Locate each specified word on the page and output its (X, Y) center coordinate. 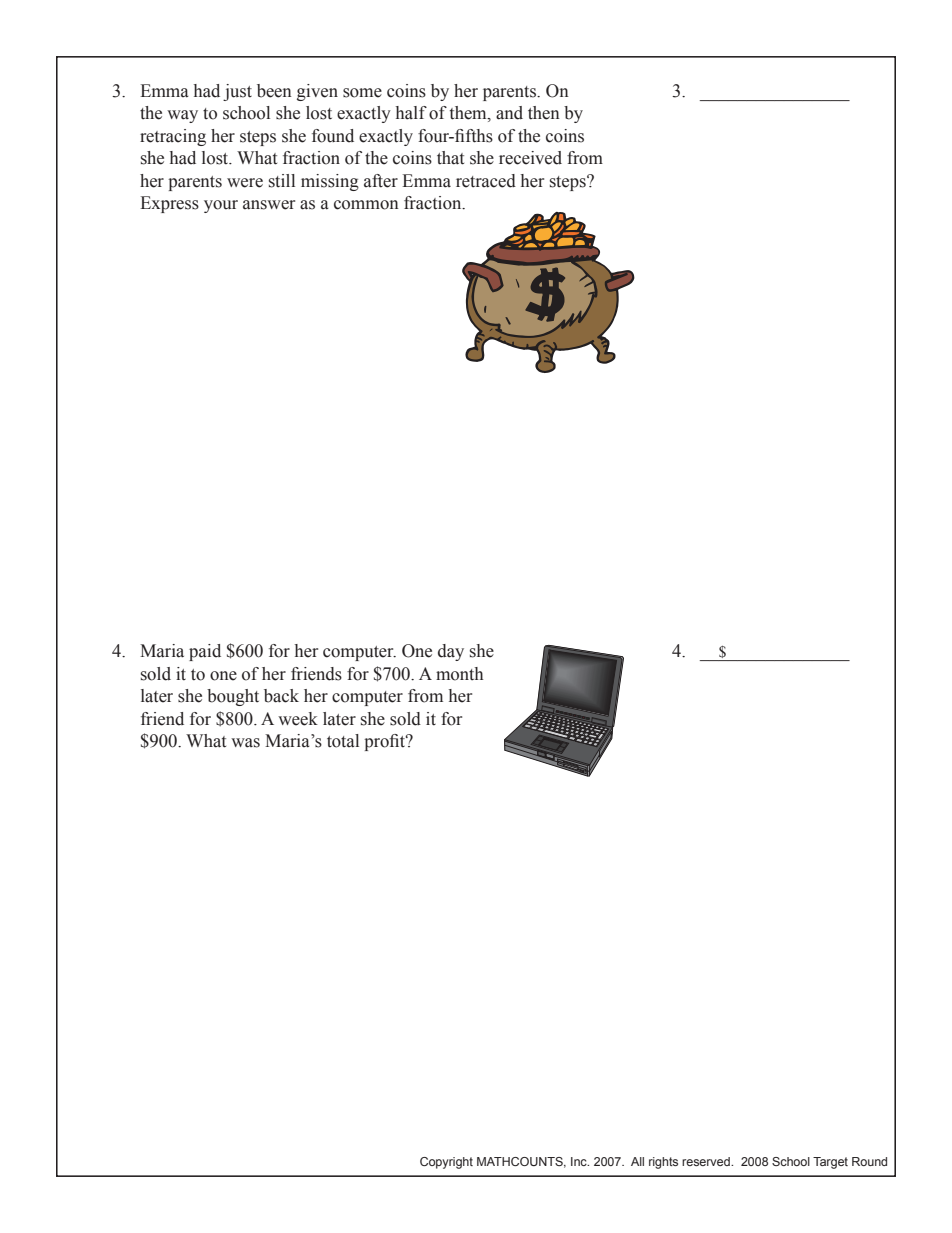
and (509, 113)
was (245, 743)
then (544, 113)
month (459, 674)
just (237, 92)
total (343, 741)
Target (830, 1163)
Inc (580, 1161)
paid (205, 652)
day (451, 652)
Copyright (446, 1163)
